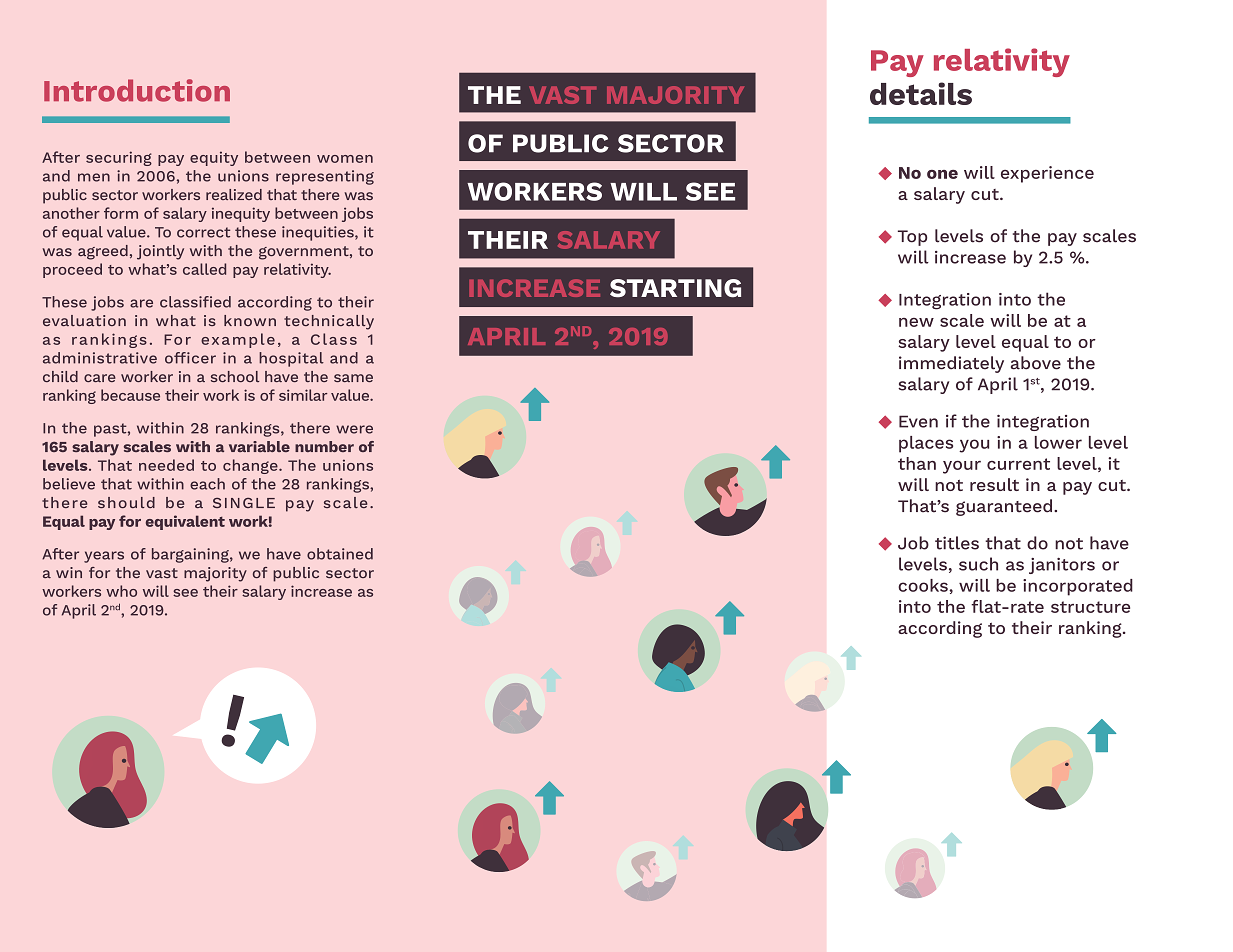  I want to click on obtained, so click(340, 554).
